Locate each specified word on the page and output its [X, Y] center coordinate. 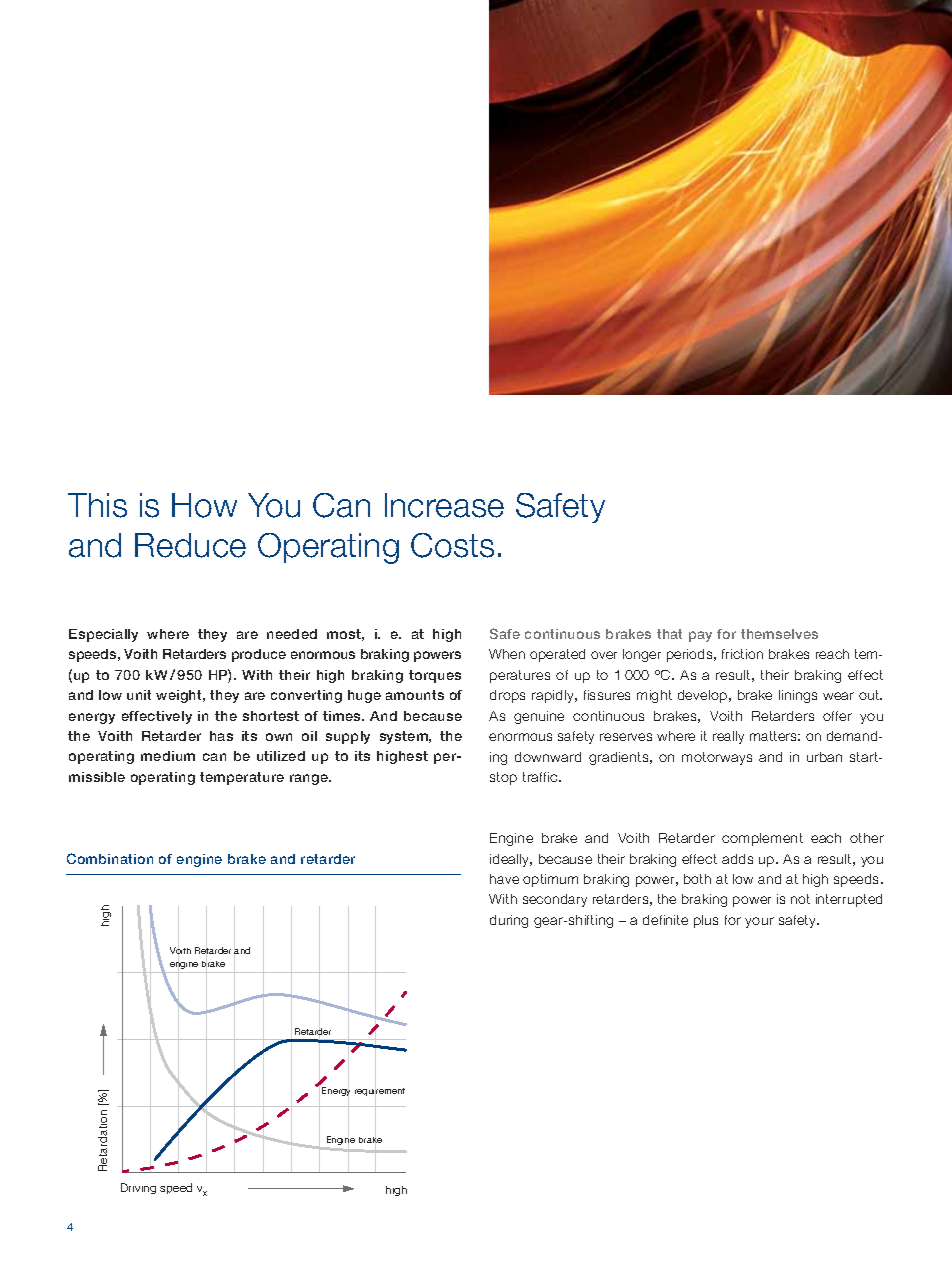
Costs [452, 545]
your [759, 922]
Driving [138, 1188]
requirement [380, 1092]
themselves [779, 634]
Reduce [190, 545]
